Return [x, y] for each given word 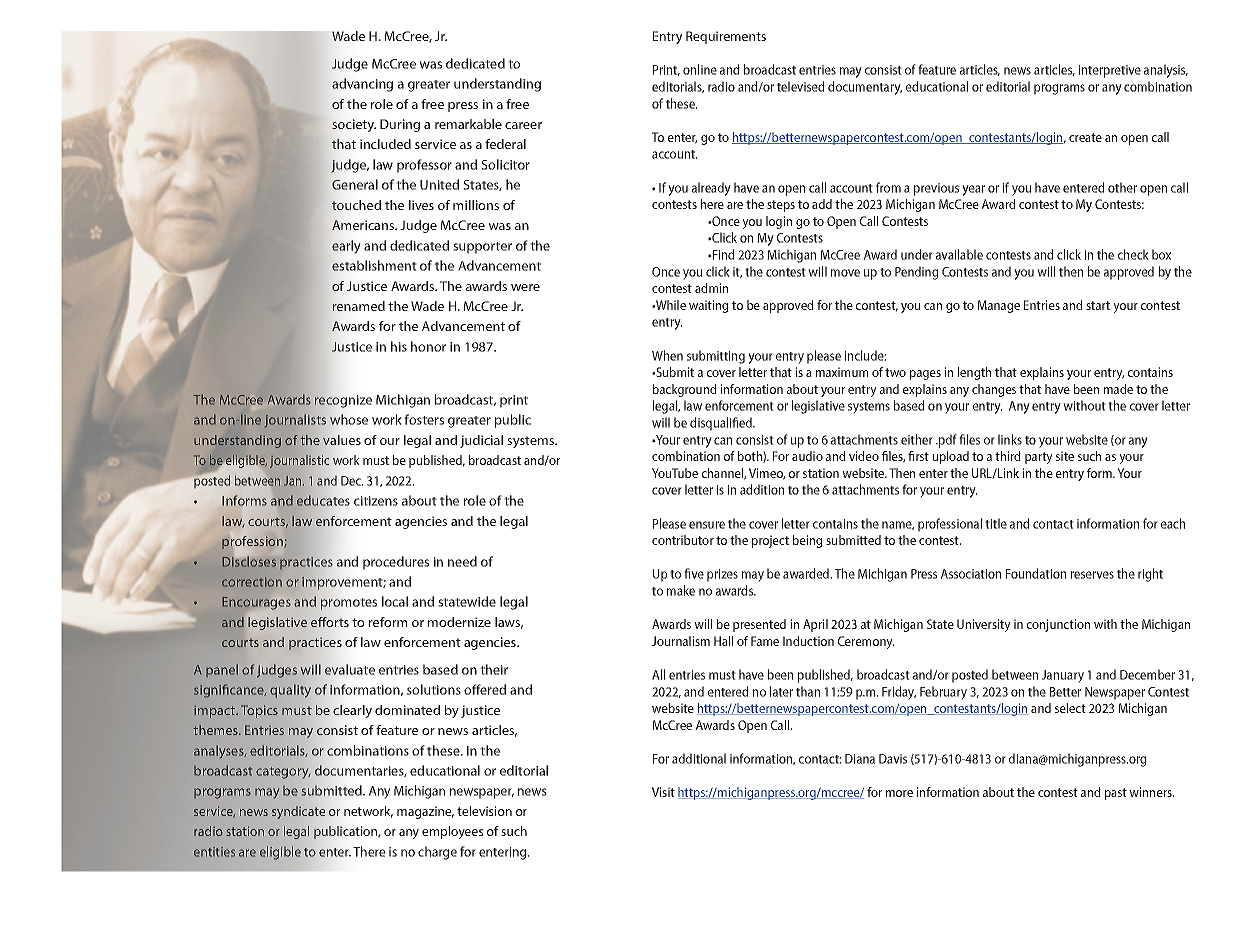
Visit [663, 792]
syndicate [298, 812]
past [1116, 794]
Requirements [726, 37]
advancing [362, 85]
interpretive [1110, 71]
